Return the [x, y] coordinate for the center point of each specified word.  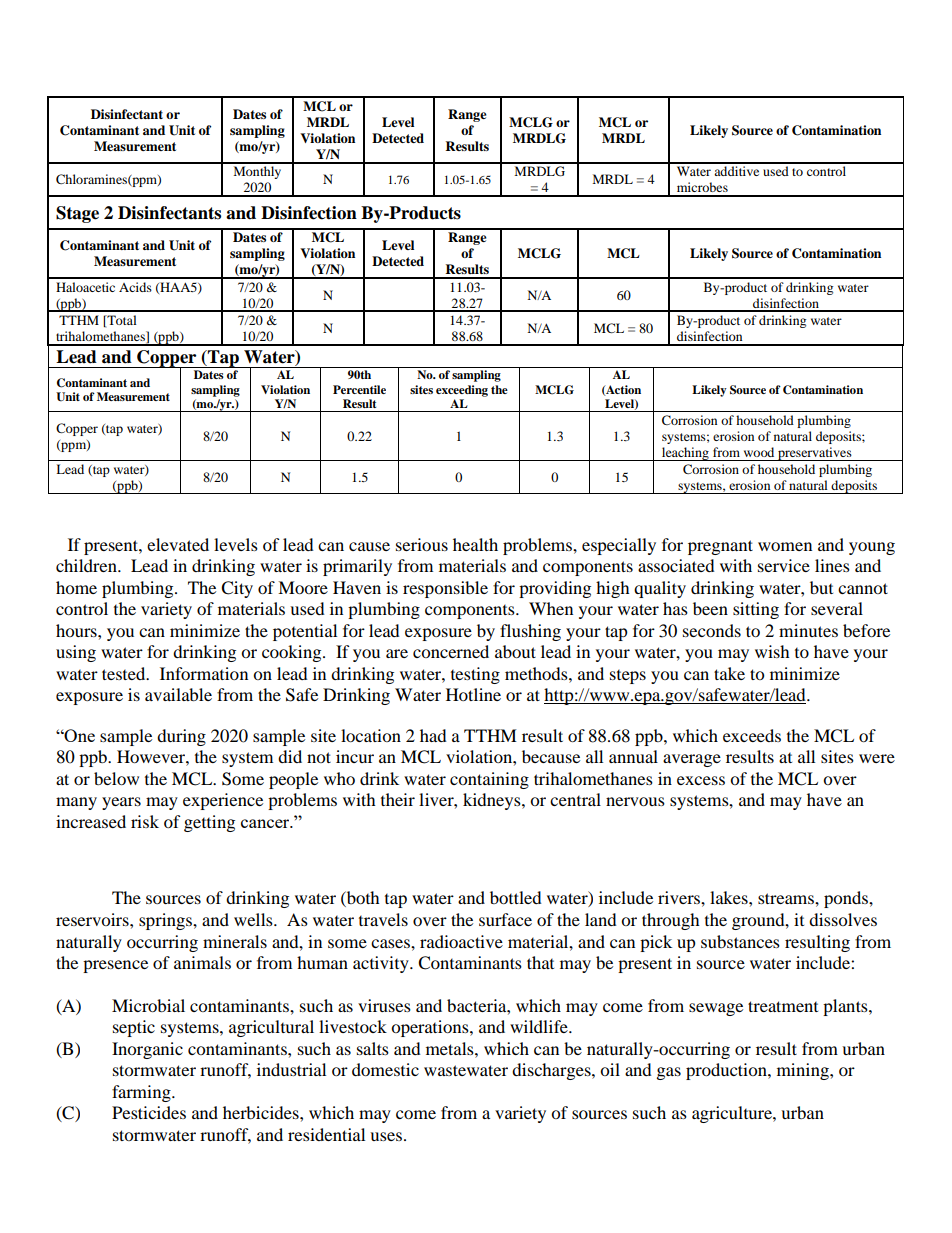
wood [759, 452]
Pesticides [149, 1112]
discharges [552, 1071]
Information [204, 673]
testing [475, 675]
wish [772, 651]
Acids [135, 287]
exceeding [462, 391]
